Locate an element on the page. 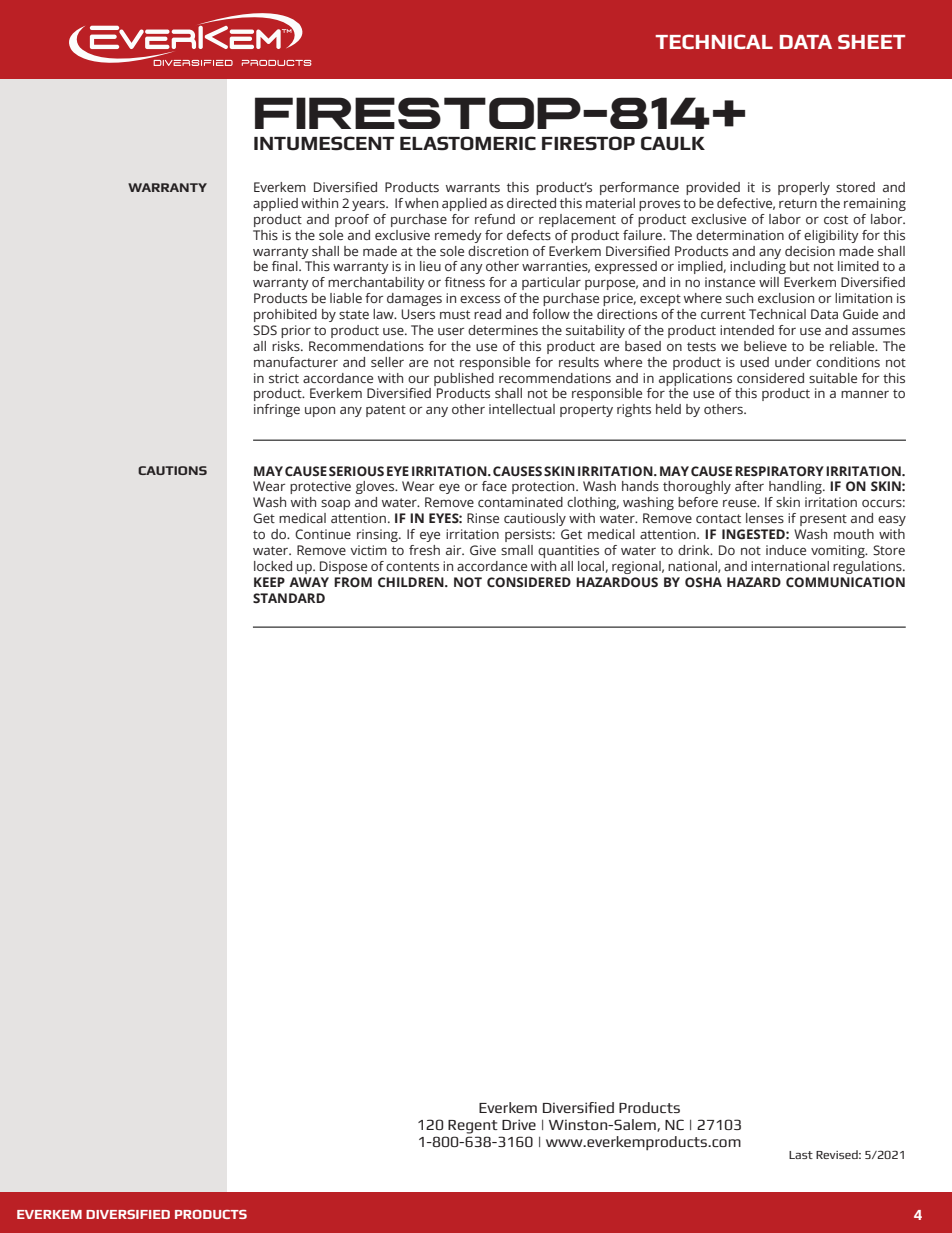  COMMUNICATION is located at coordinates (845, 582).
